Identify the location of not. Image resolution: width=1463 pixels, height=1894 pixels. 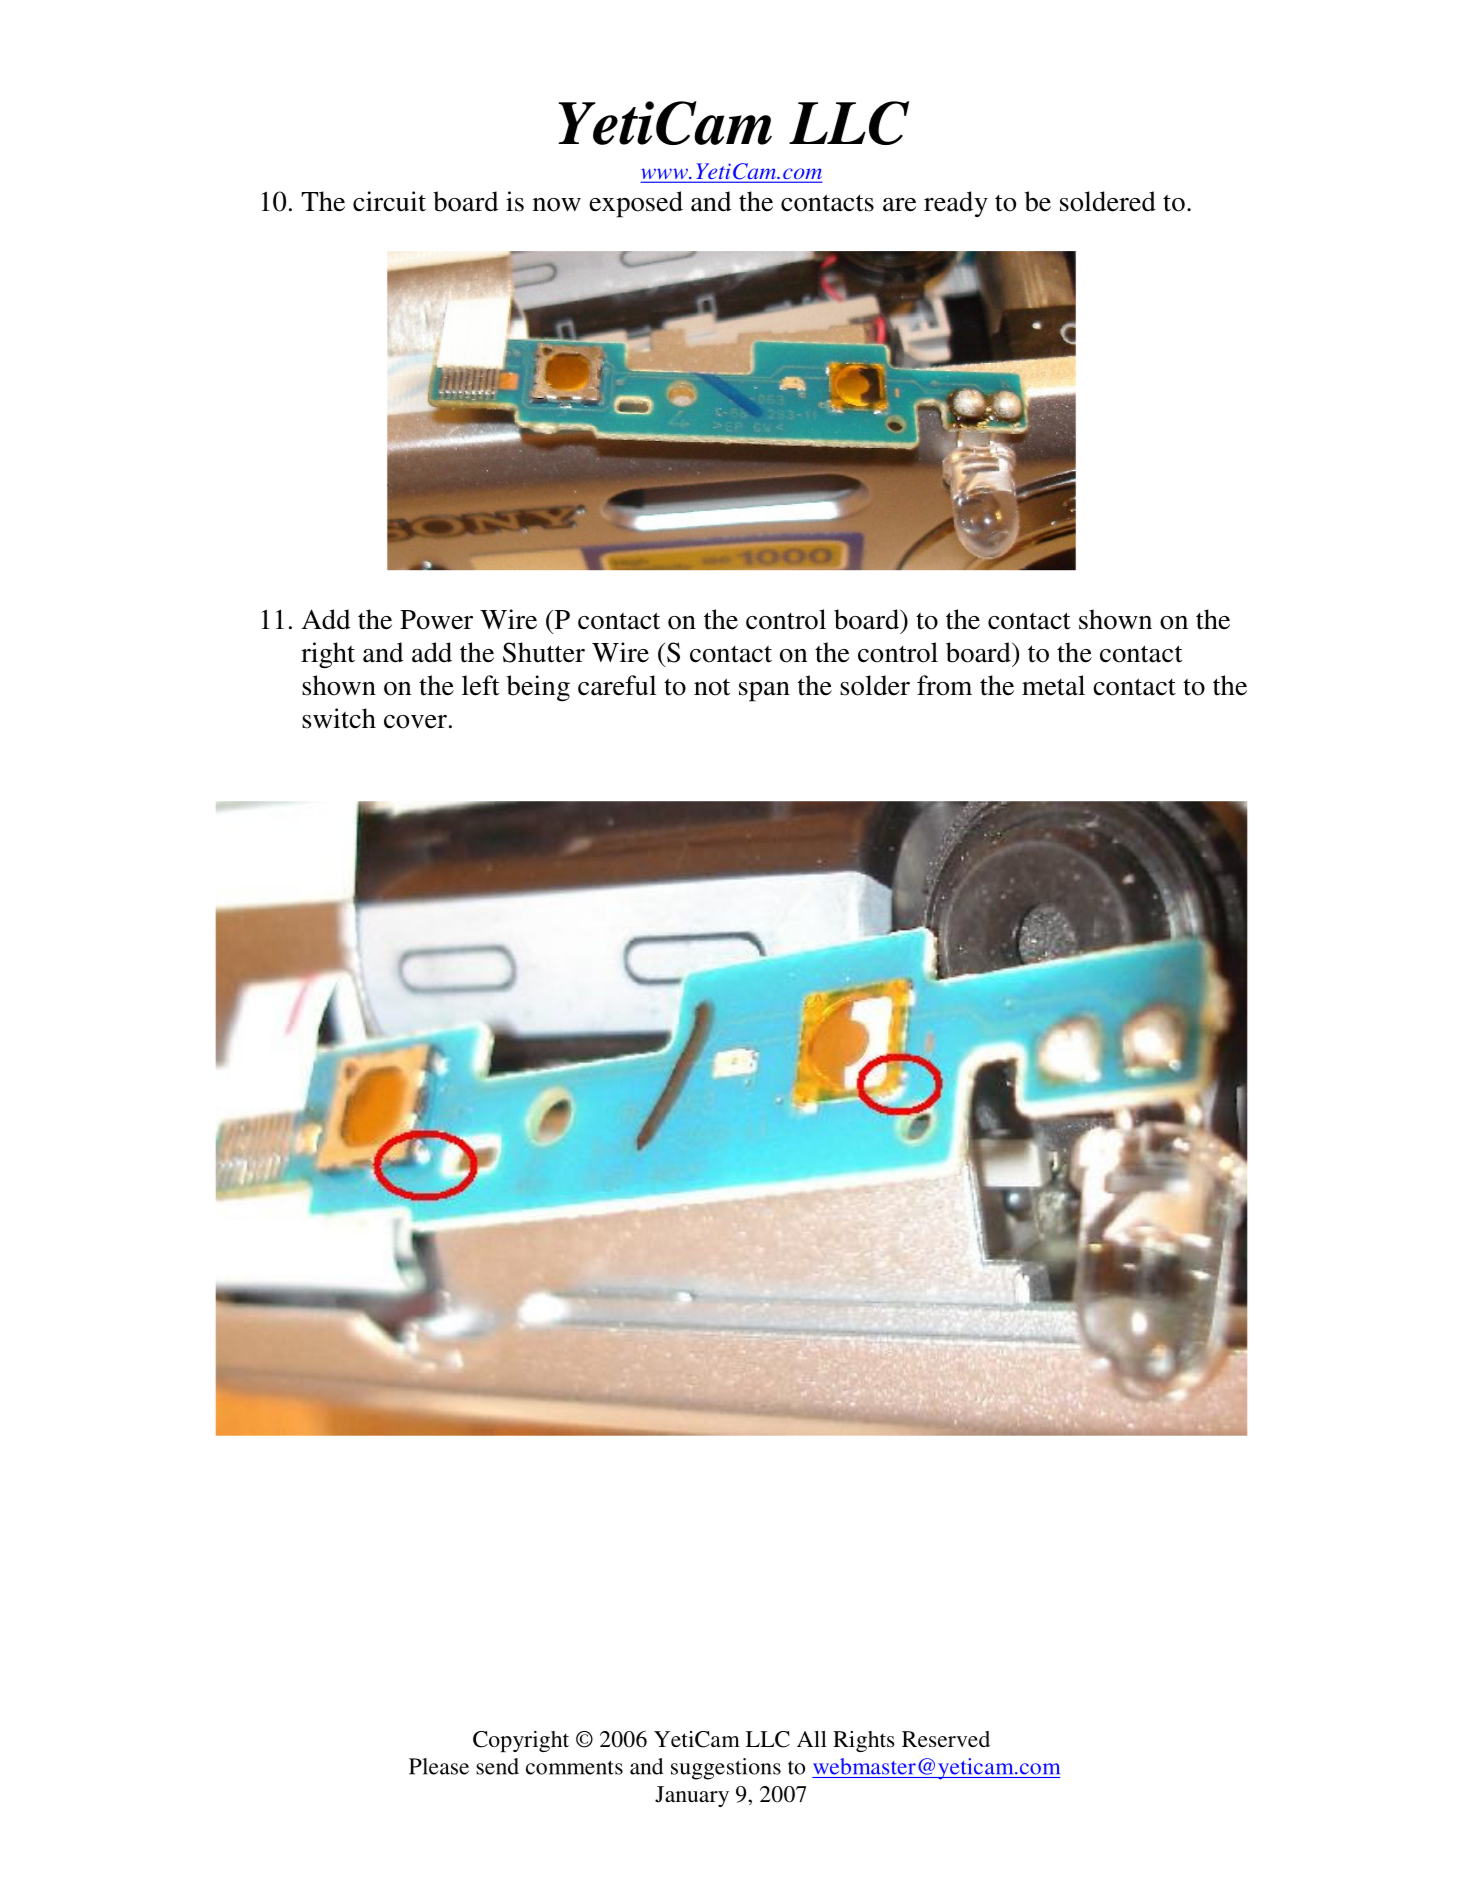
(712, 687).
